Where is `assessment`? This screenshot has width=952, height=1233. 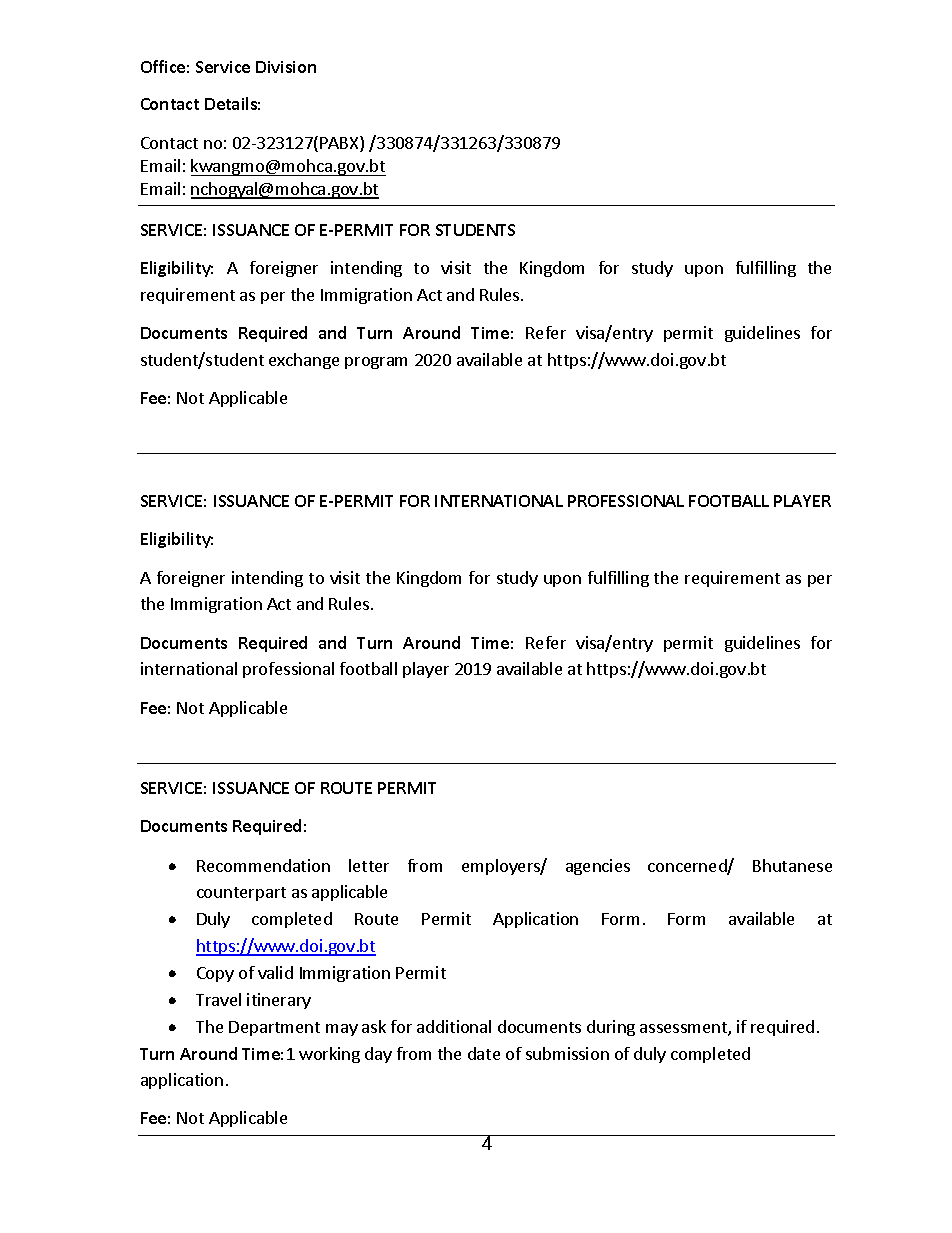
assessment is located at coordinates (684, 1029).
